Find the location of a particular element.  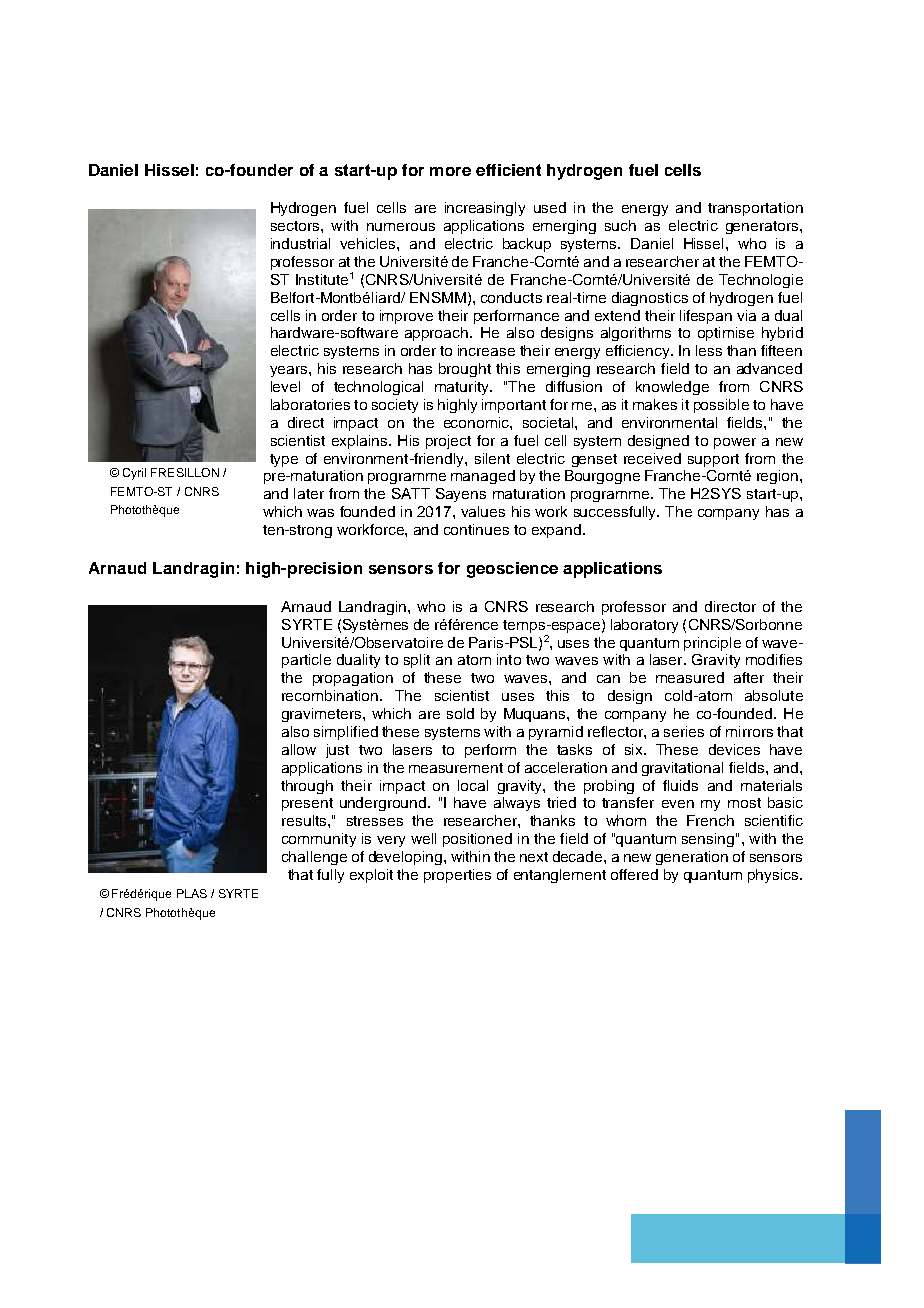

was is located at coordinates (320, 513).
